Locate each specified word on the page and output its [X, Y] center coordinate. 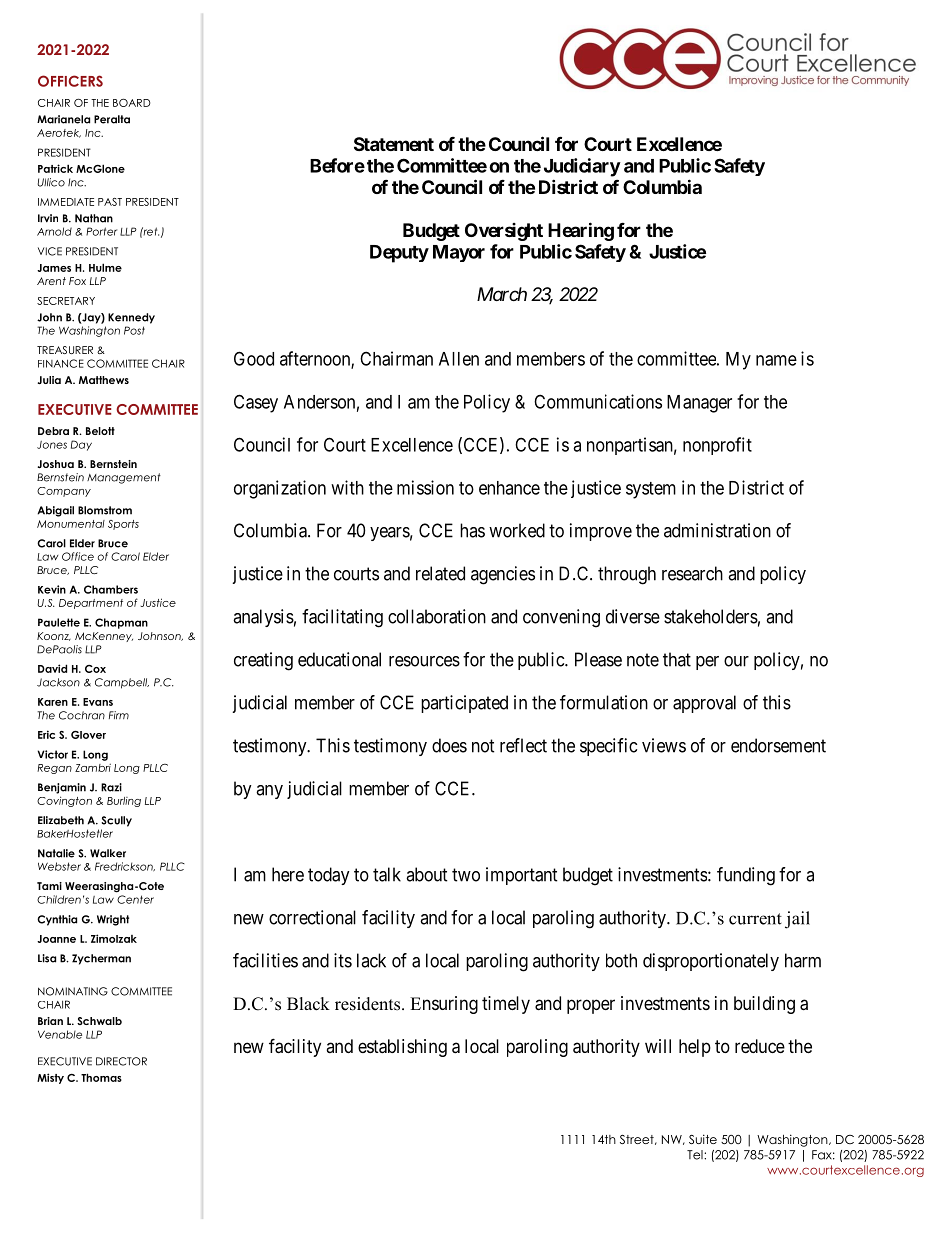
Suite [703, 1139]
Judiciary [582, 167]
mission [425, 487]
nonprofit [717, 446]
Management [124, 478]
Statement [394, 144]
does [449, 745]
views [664, 745]
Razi [111, 787]
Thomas [101, 1077]
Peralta [112, 119]
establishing [402, 1048]
